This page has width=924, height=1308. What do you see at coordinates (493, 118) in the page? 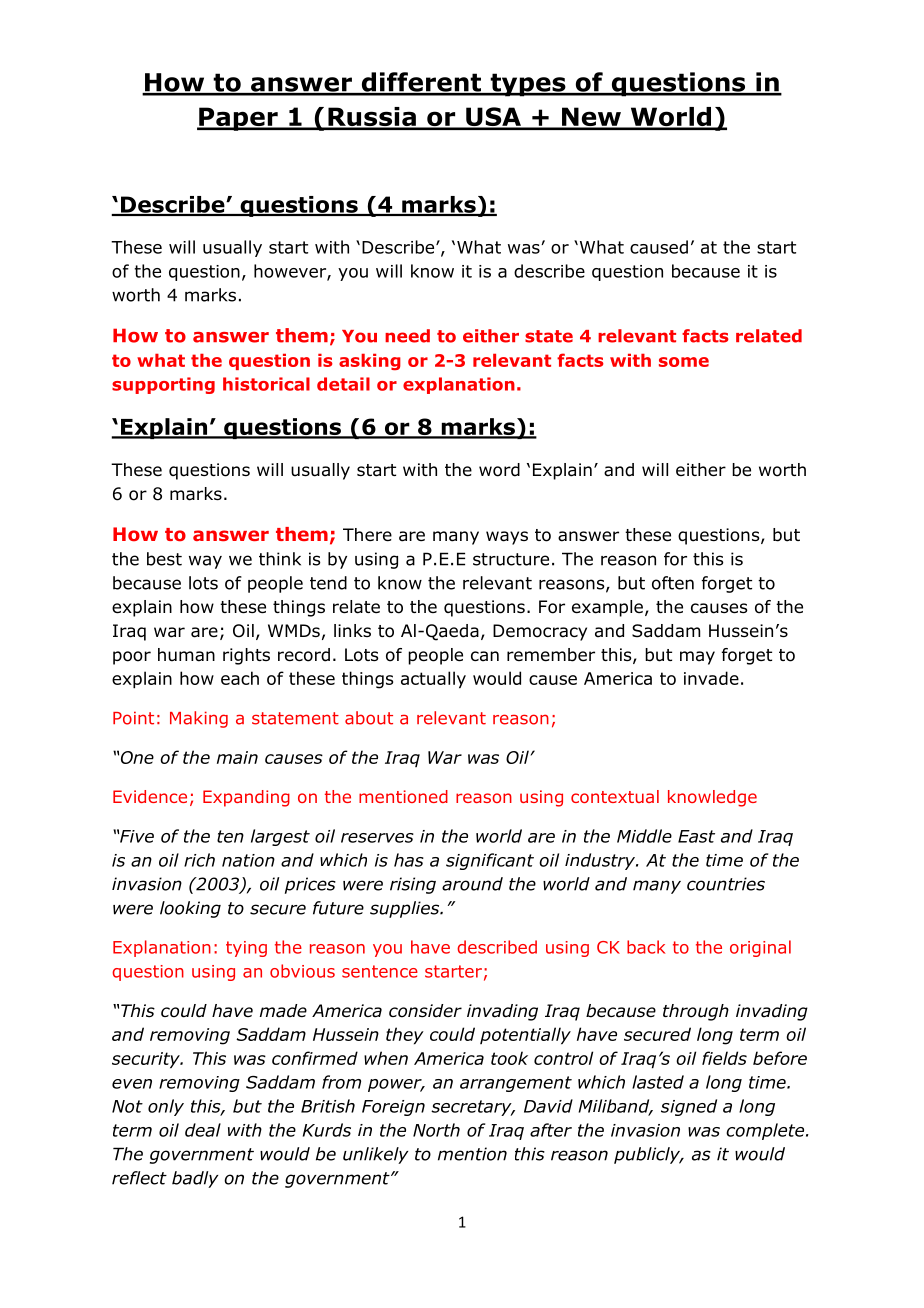
I see `USA` at bounding box center [493, 118].
